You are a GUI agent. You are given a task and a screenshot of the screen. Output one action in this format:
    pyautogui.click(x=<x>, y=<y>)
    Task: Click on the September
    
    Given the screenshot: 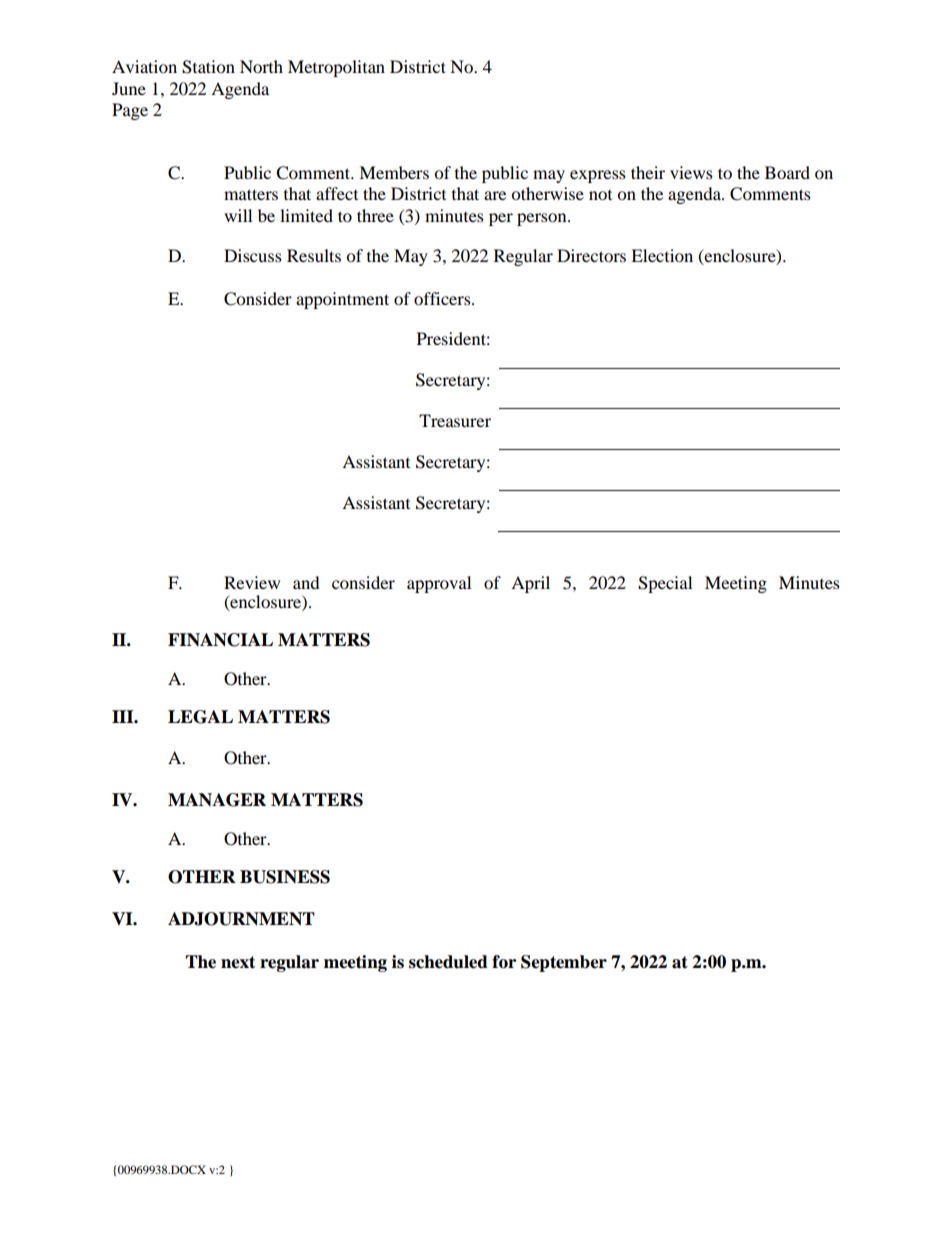 What is the action you would take?
    pyautogui.click(x=564, y=963)
